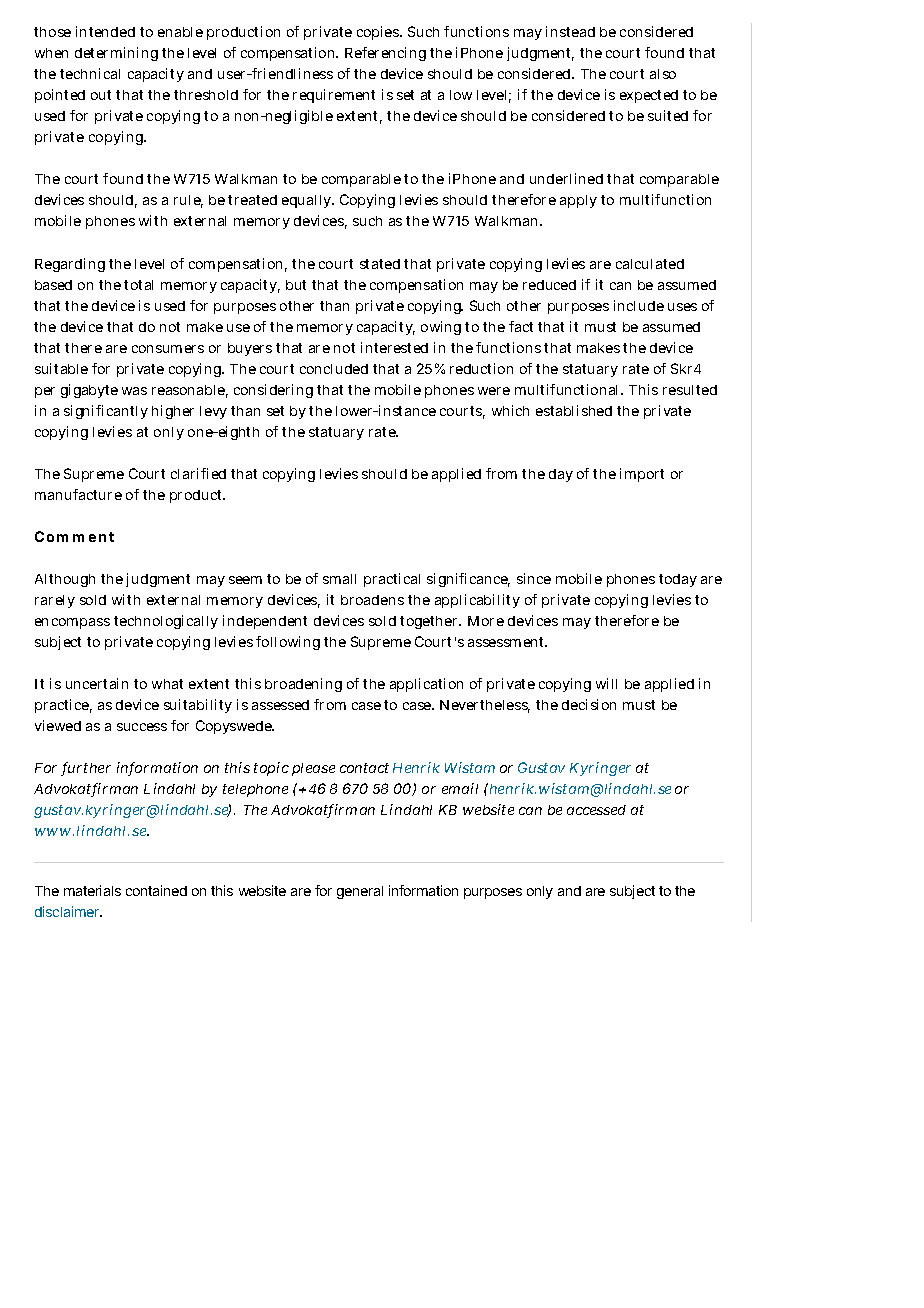 The width and height of the page is (924, 1308). I want to click on determining, so click(116, 54).
